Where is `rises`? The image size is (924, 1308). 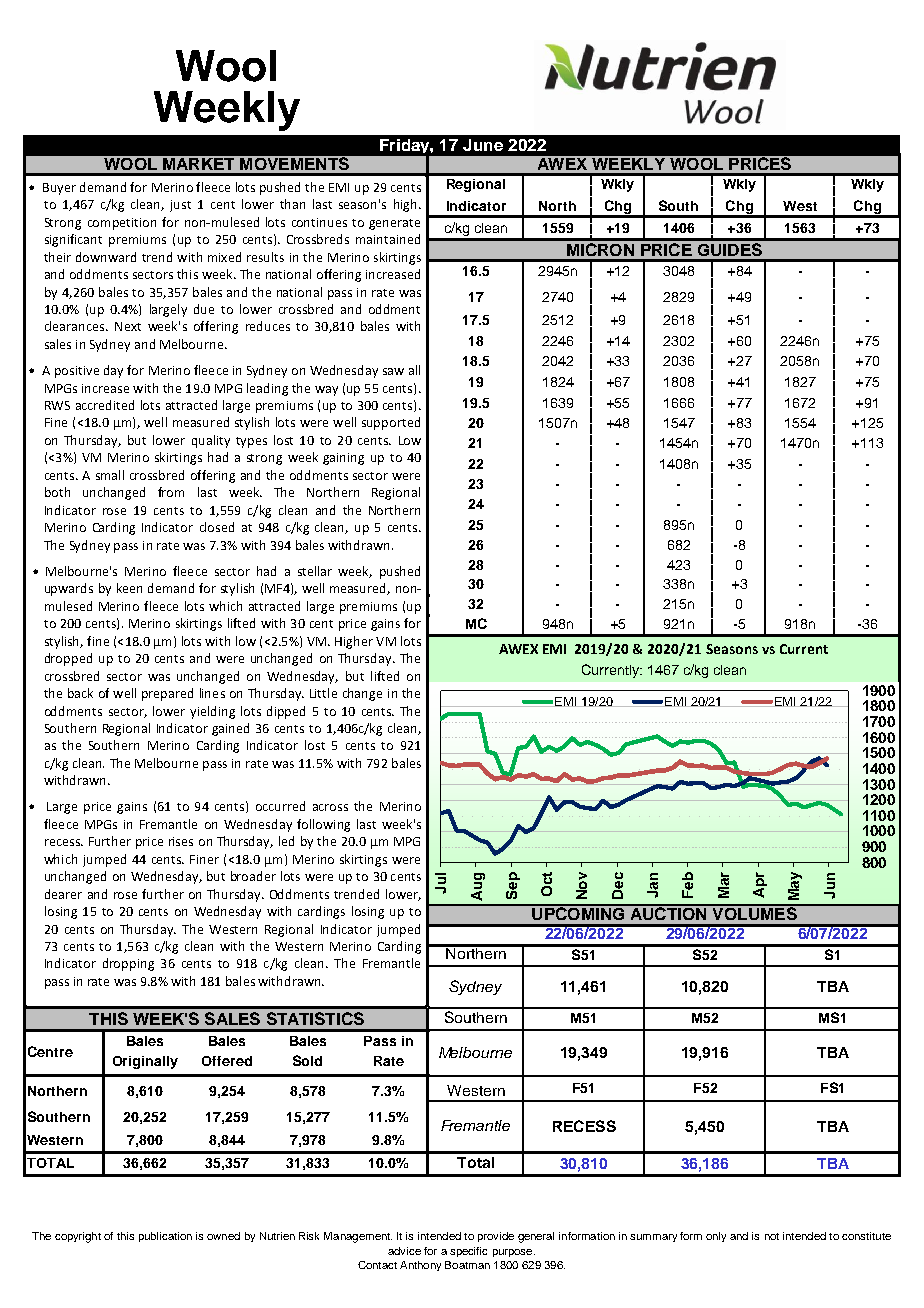
rises is located at coordinates (181, 841).
